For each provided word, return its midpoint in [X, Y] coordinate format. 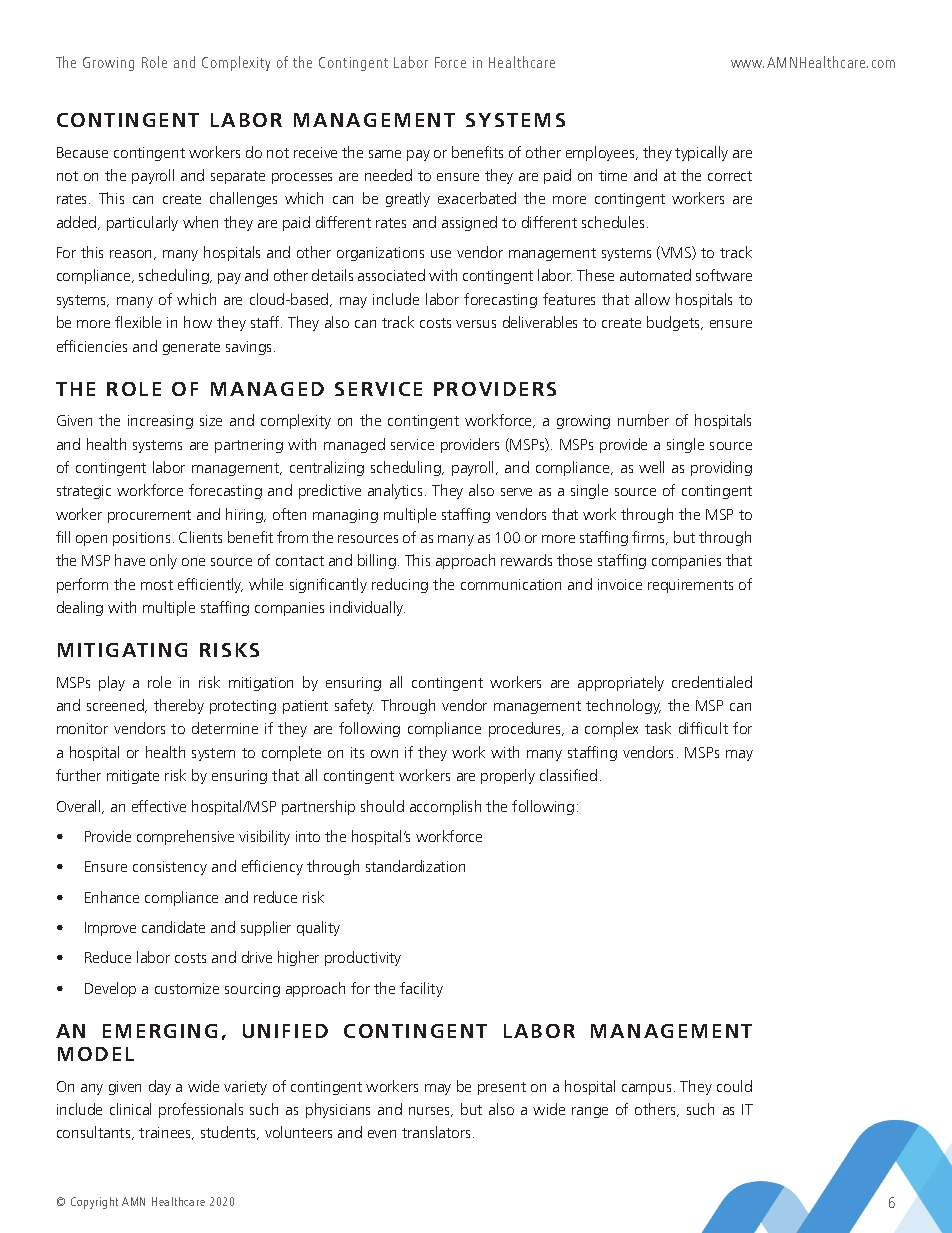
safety [354, 706]
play [112, 683]
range [590, 1112]
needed [388, 175]
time [613, 175]
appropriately [621, 683]
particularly [142, 223]
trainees [166, 1133]
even [382, 1134]
